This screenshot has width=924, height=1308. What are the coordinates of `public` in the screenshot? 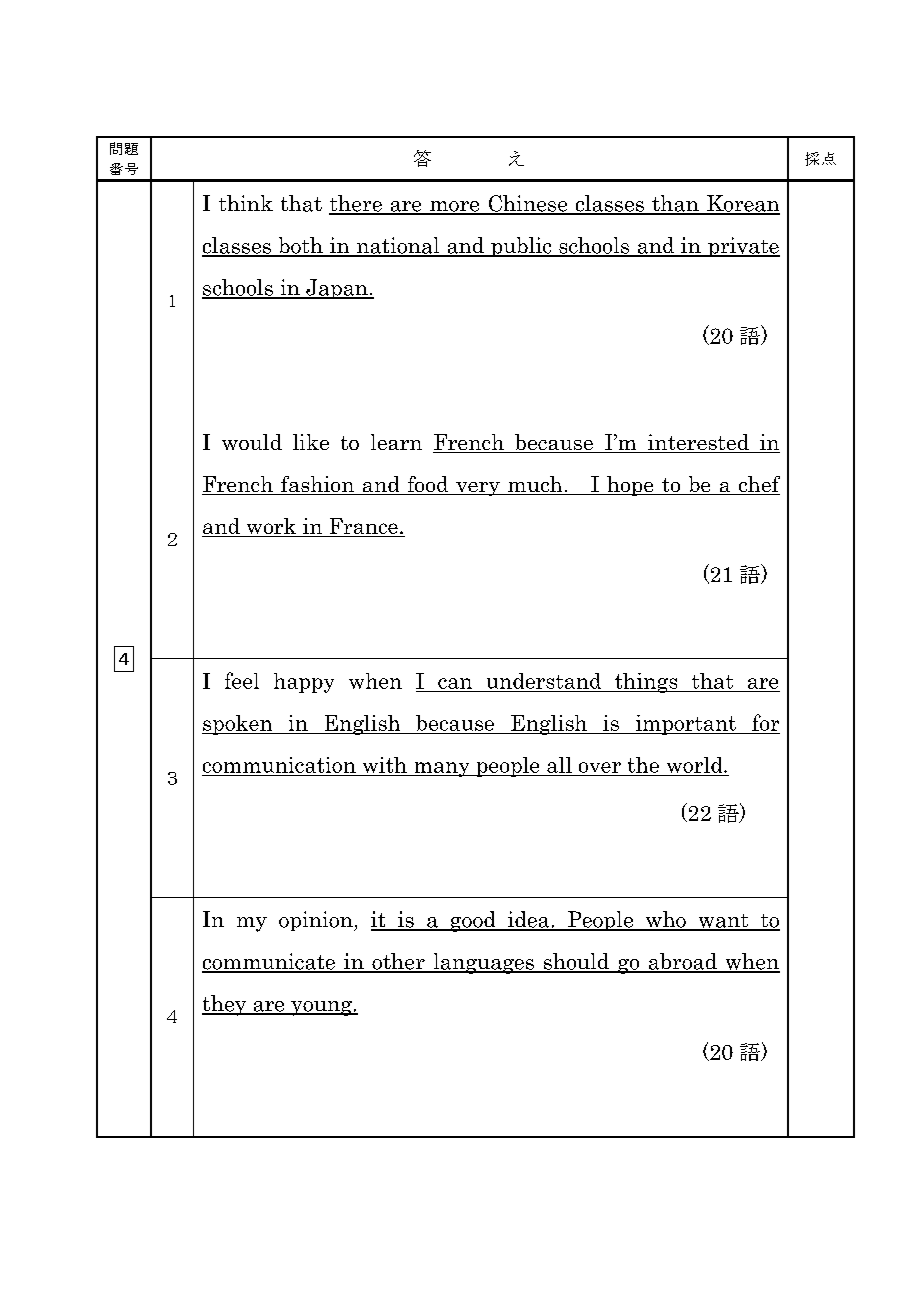 It's located at (521, 247).
